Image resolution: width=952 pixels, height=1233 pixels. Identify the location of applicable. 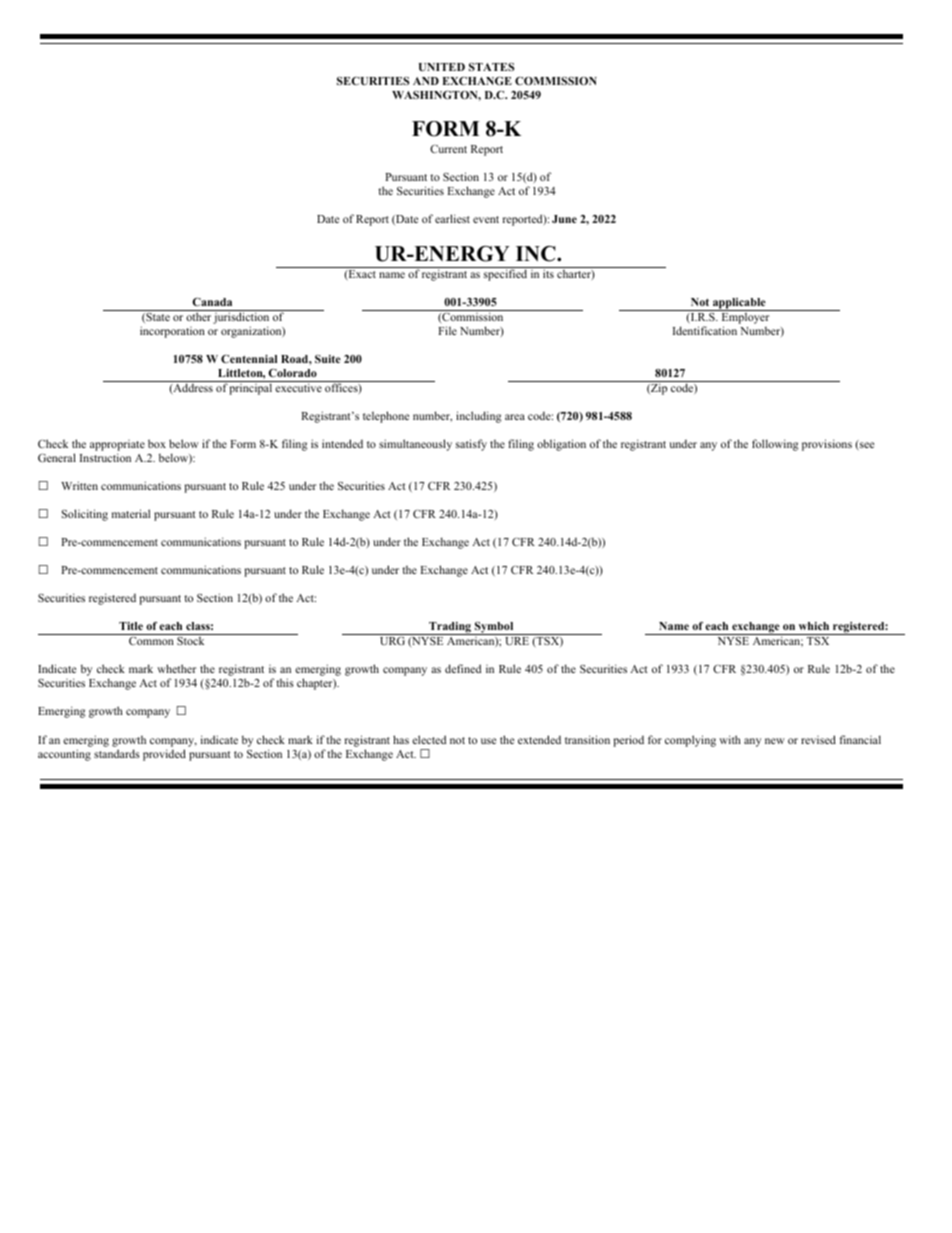
(739, 304).
